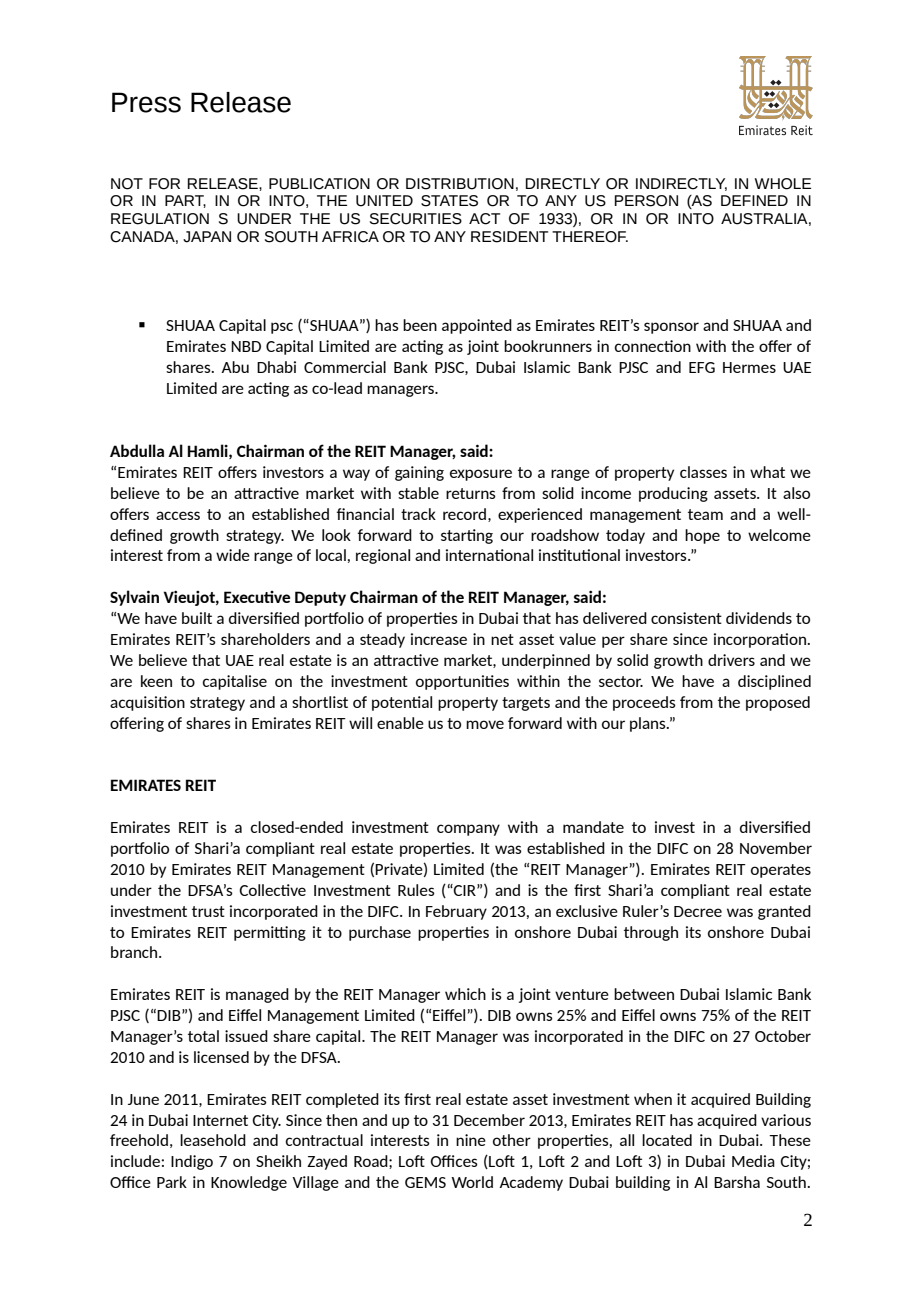 This image has height=1308, width=924. I want to click on classes, so click(703, 472).
